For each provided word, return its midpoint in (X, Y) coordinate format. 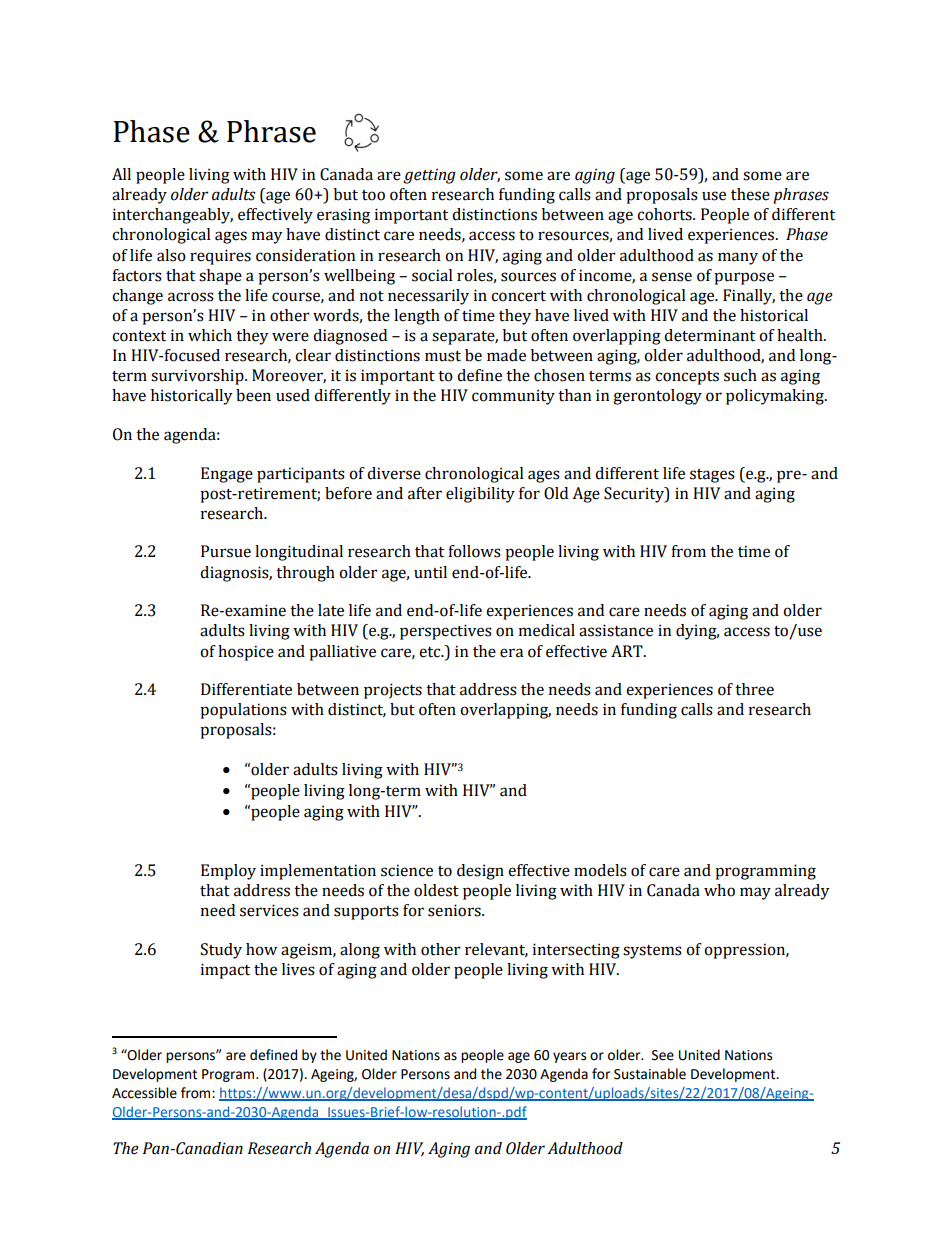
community (513, 397)
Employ (228, 872)
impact (225, 971)
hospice (246, 653)
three (754, 689)
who (719, 890)
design (480, 872)
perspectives (446, 632)
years (569, 1057)
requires (220, 257)
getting (429, 176)
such (740, 375)
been (253, 395)
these (750, 194)
